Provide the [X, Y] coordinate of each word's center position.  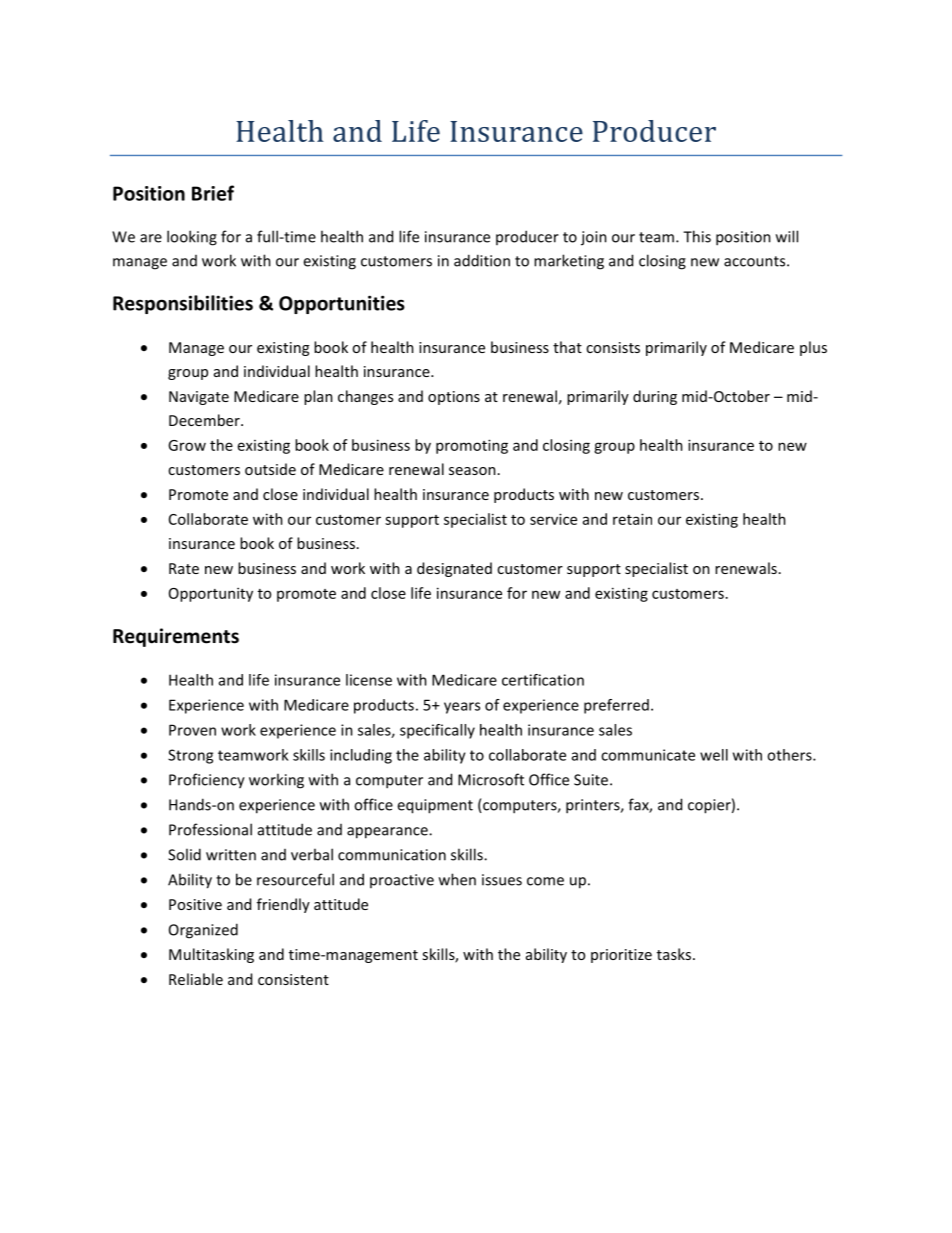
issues [502, 880]
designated [454, 569]
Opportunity [211, 594]
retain [632, 519]
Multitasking [211, 955]
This [697, 236]
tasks [674, 954]
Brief [213, 193]
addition [482, 260]
